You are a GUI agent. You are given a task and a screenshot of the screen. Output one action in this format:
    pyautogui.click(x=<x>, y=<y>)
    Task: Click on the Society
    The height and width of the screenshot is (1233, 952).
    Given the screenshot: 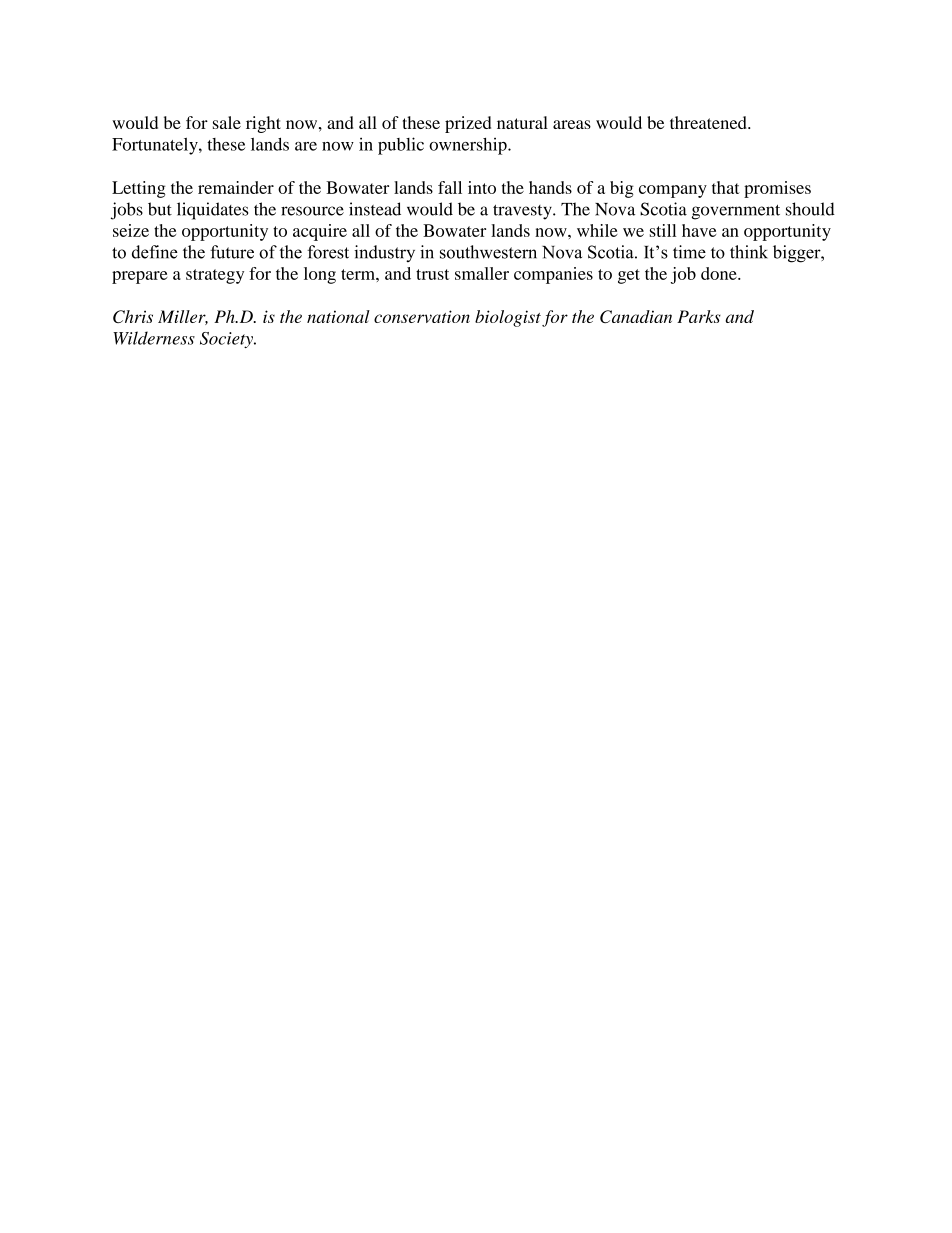 What is the action you would take?
    pyautogui.click(x=227, y=340)
